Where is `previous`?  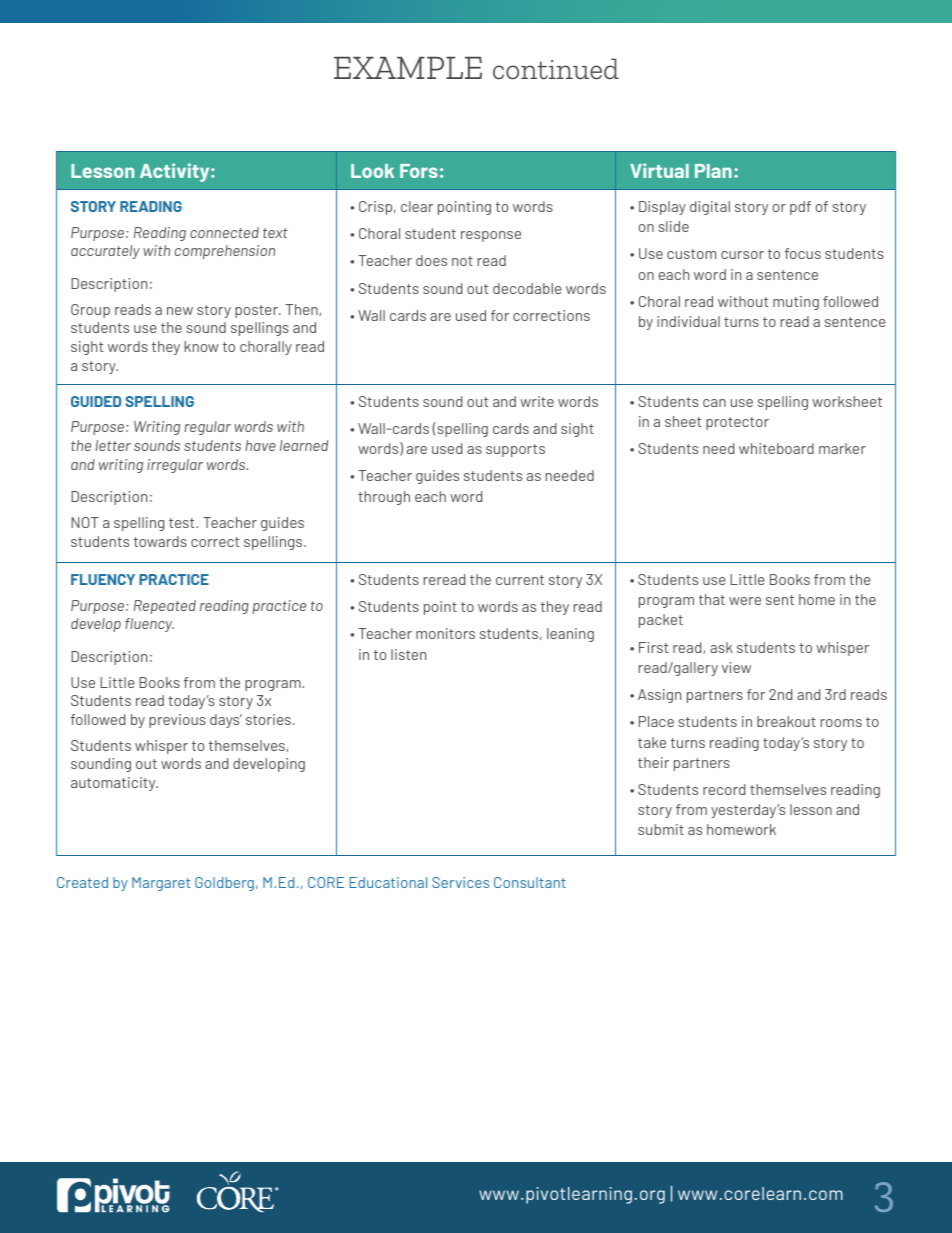
previous is located at coordinates (177, 721).
